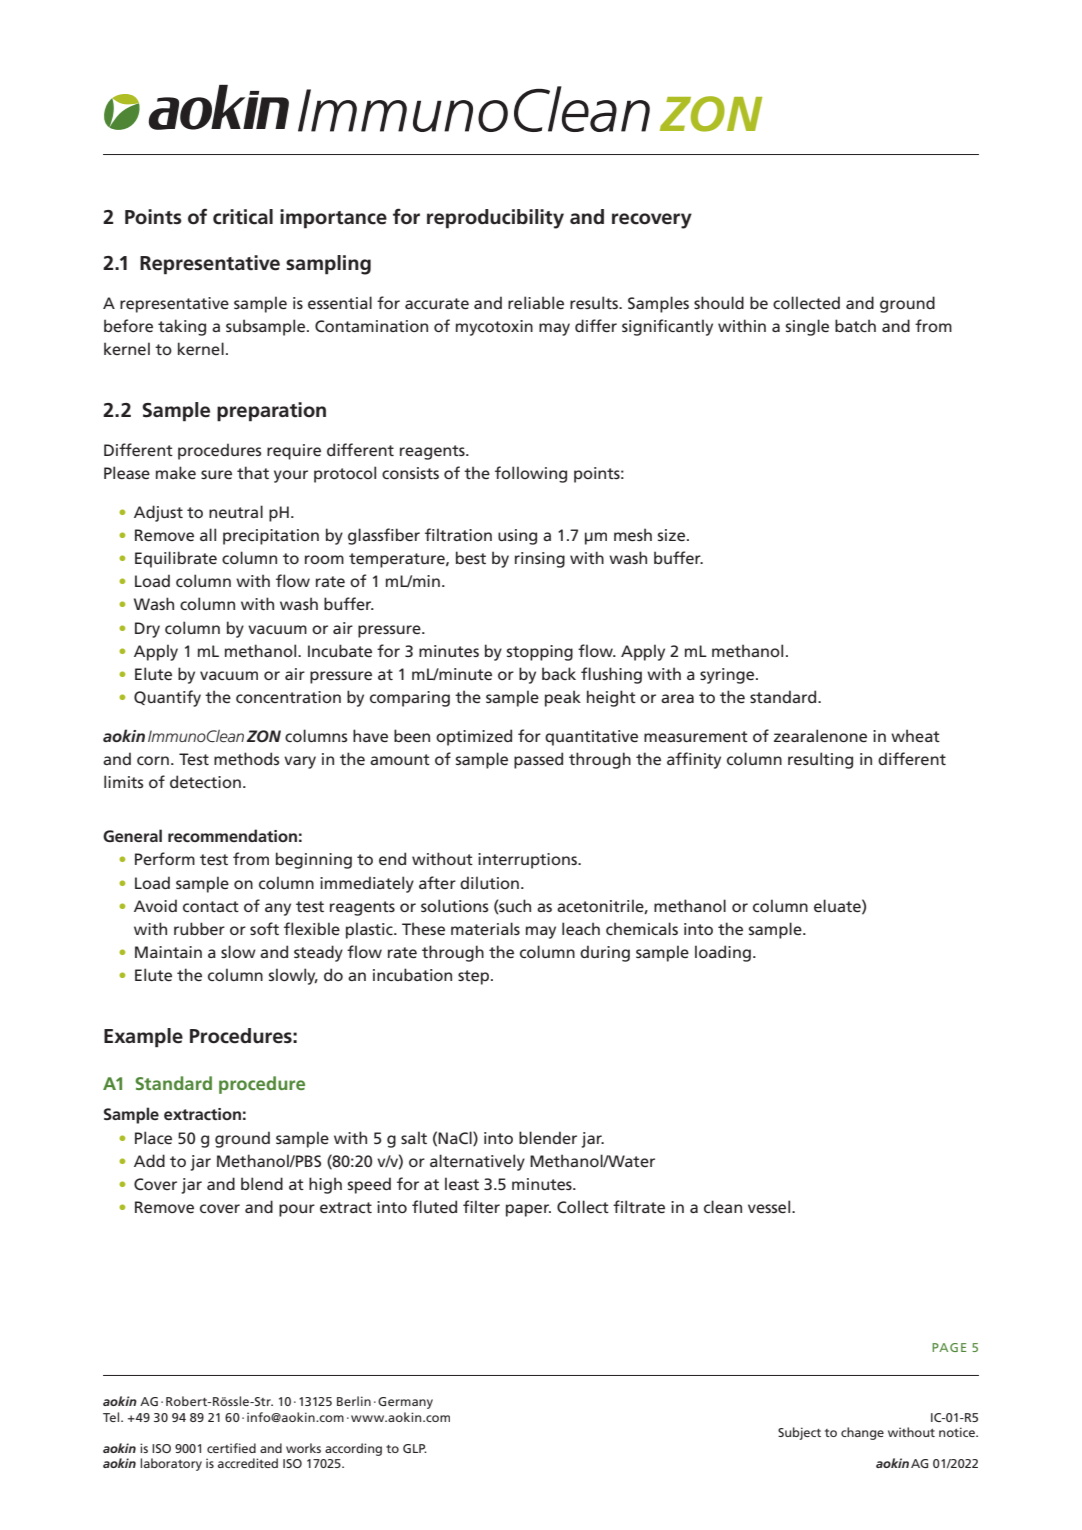 The image size is (1082, 1530). What do you see at coordinates (208, 534) in the page?
I see `all` at bounding box center [208, 534].
